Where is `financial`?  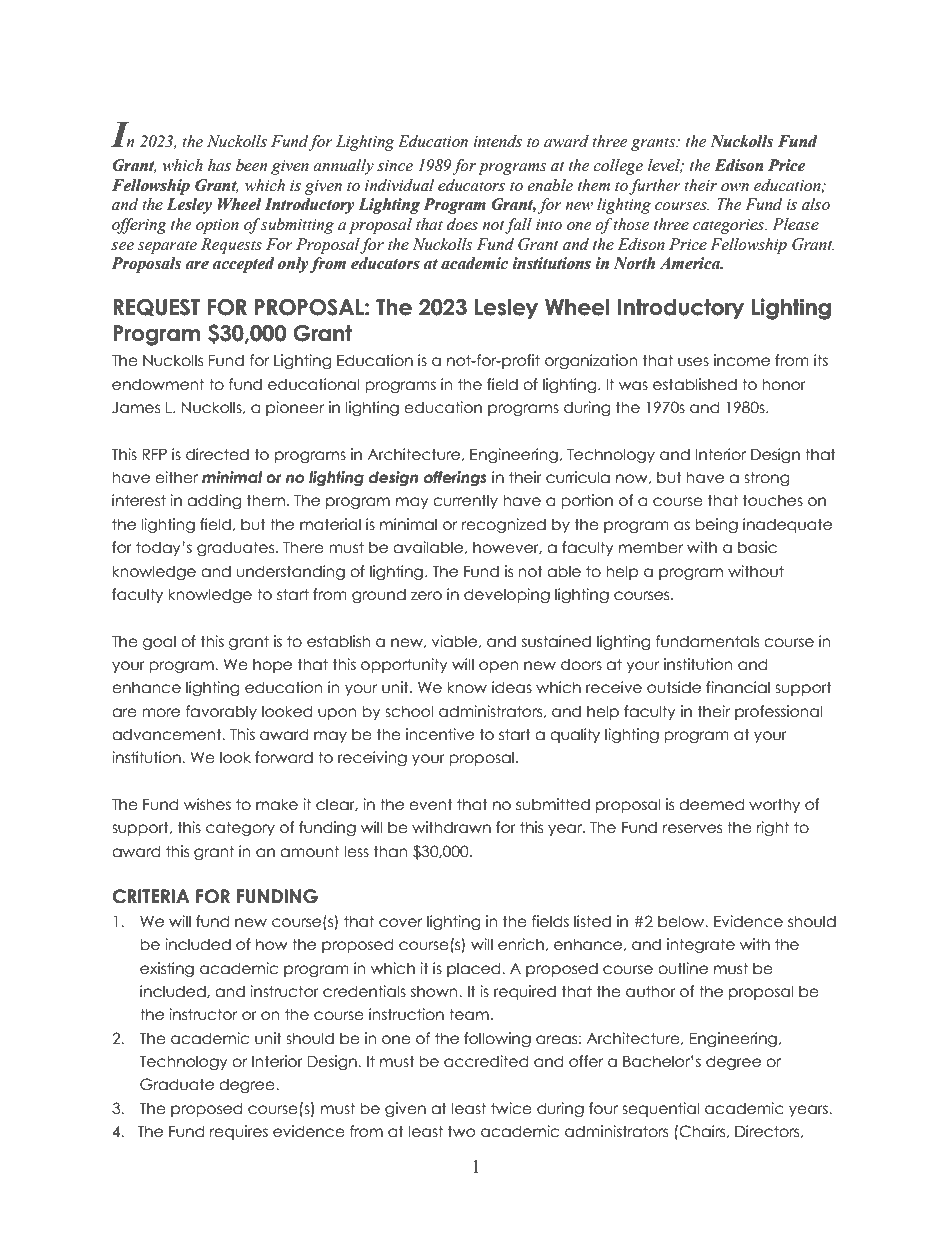
financial is located at coordinates (738, 687).
